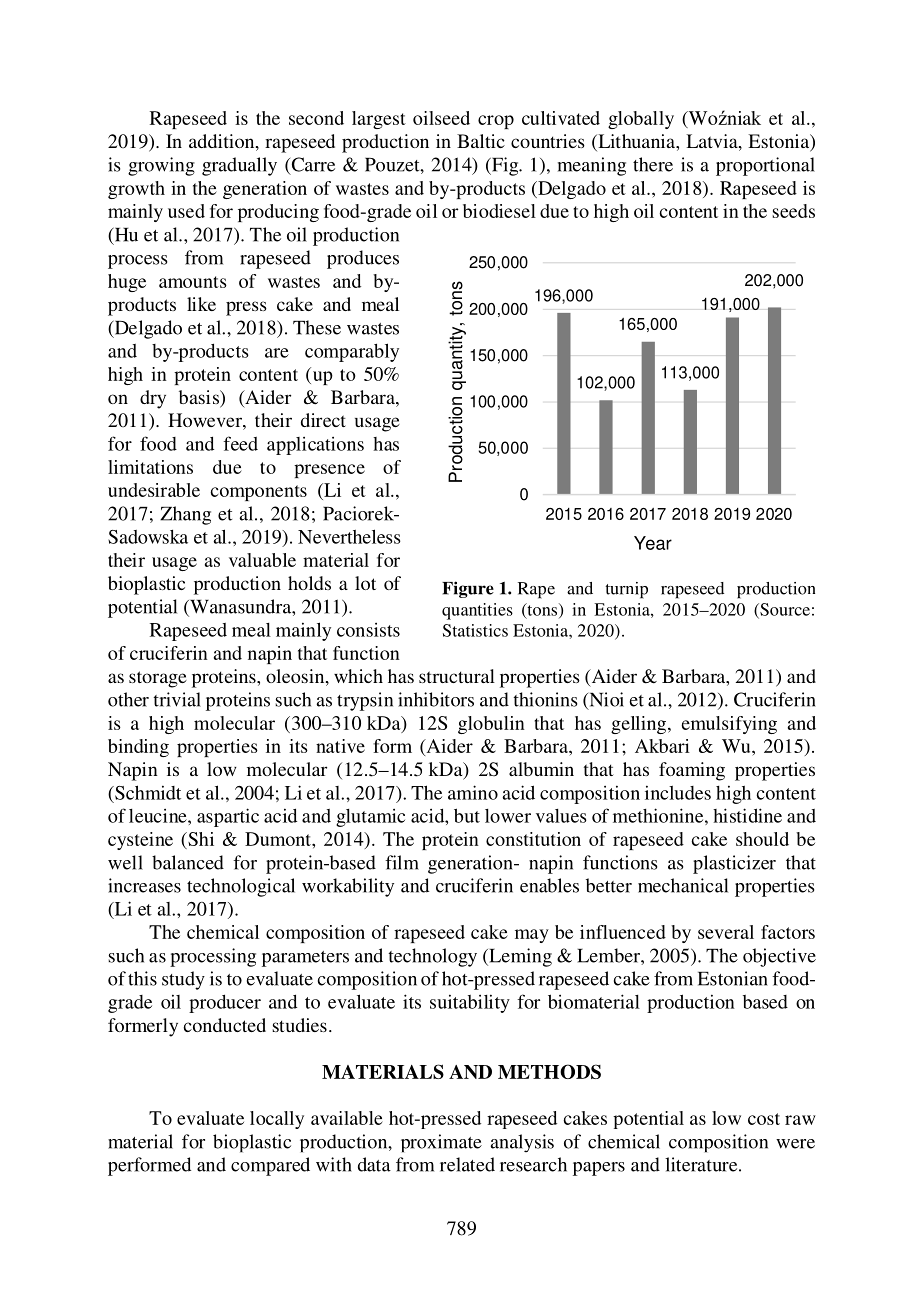 Image resolution: width=924 pixels, height=1308 pixels. Describe the element at coordinates (223, 142) in the image. I see `addition` at that location.
